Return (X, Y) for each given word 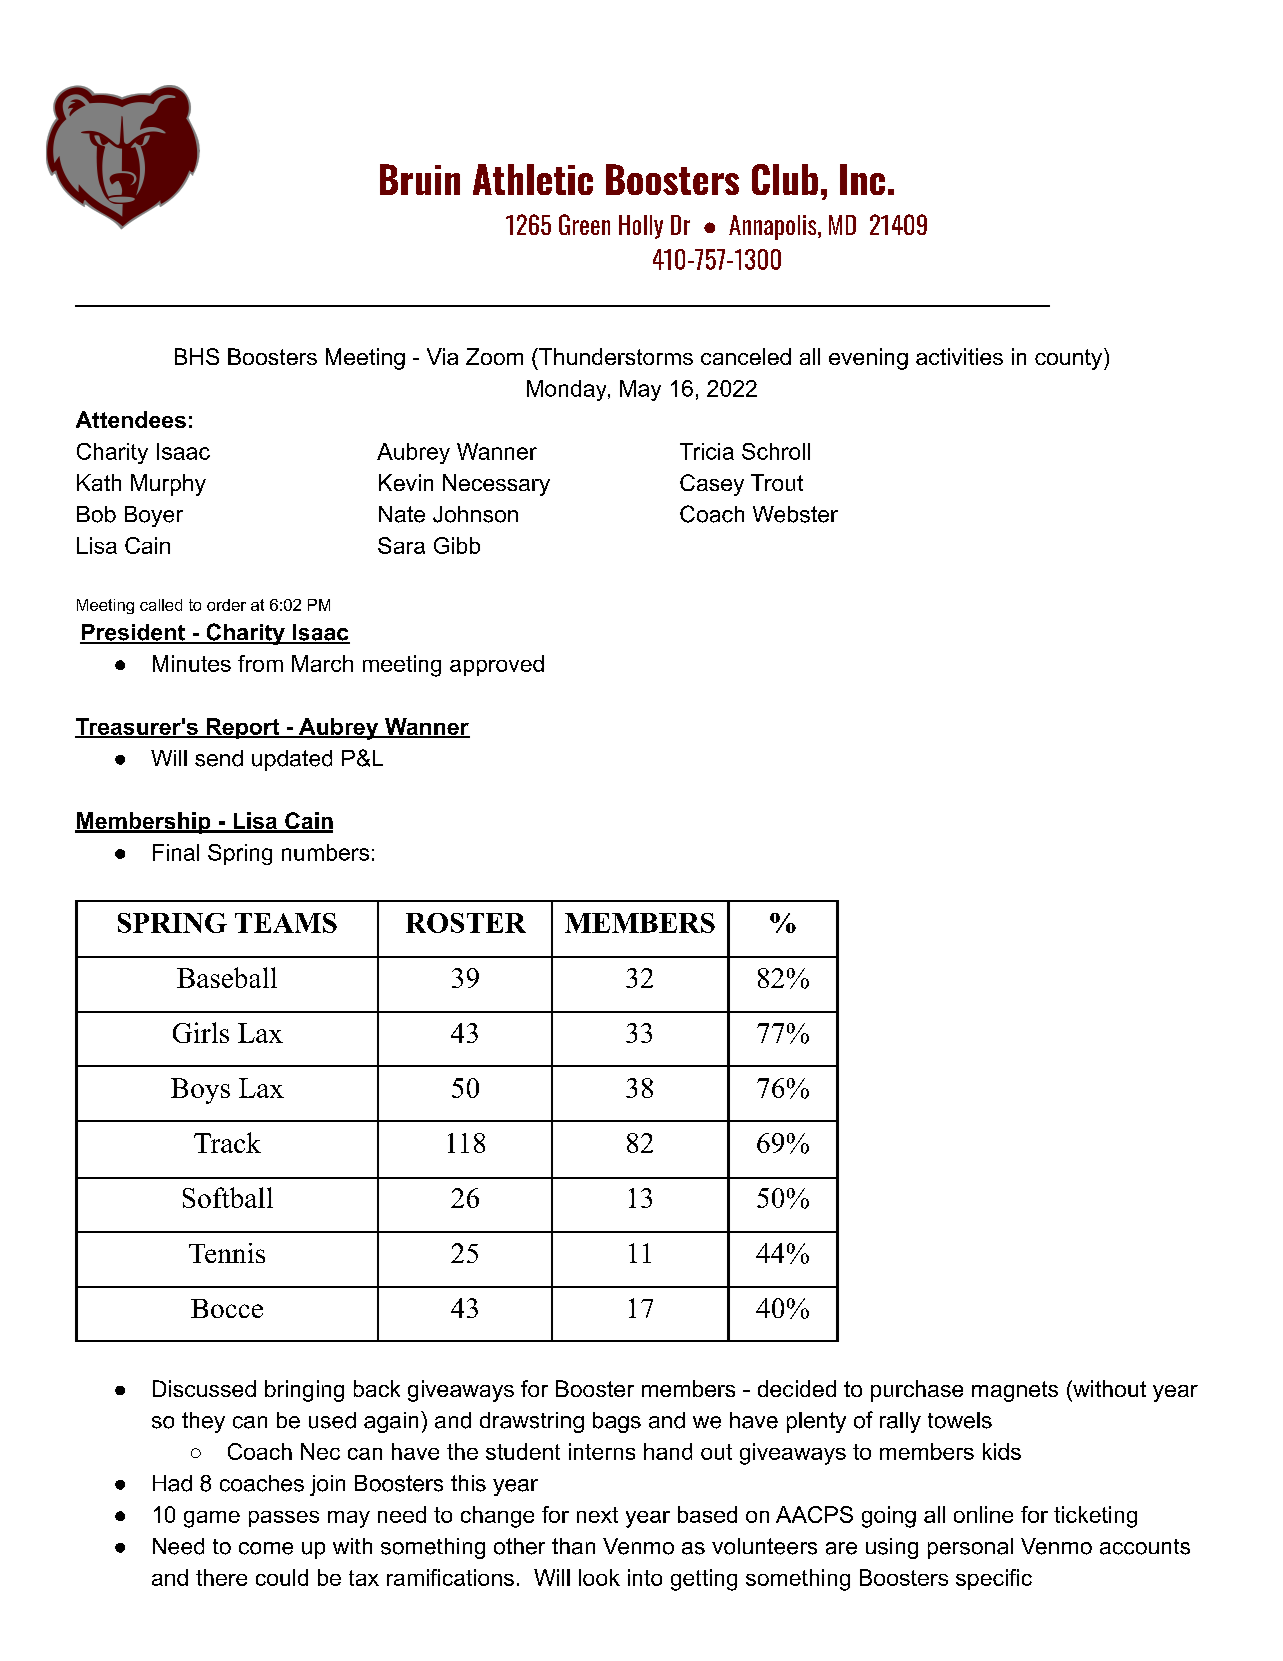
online (983, 1514)
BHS (197, 356)
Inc (862, 179)
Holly (641, 227)
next (597, 1515)
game (212, 1519)
